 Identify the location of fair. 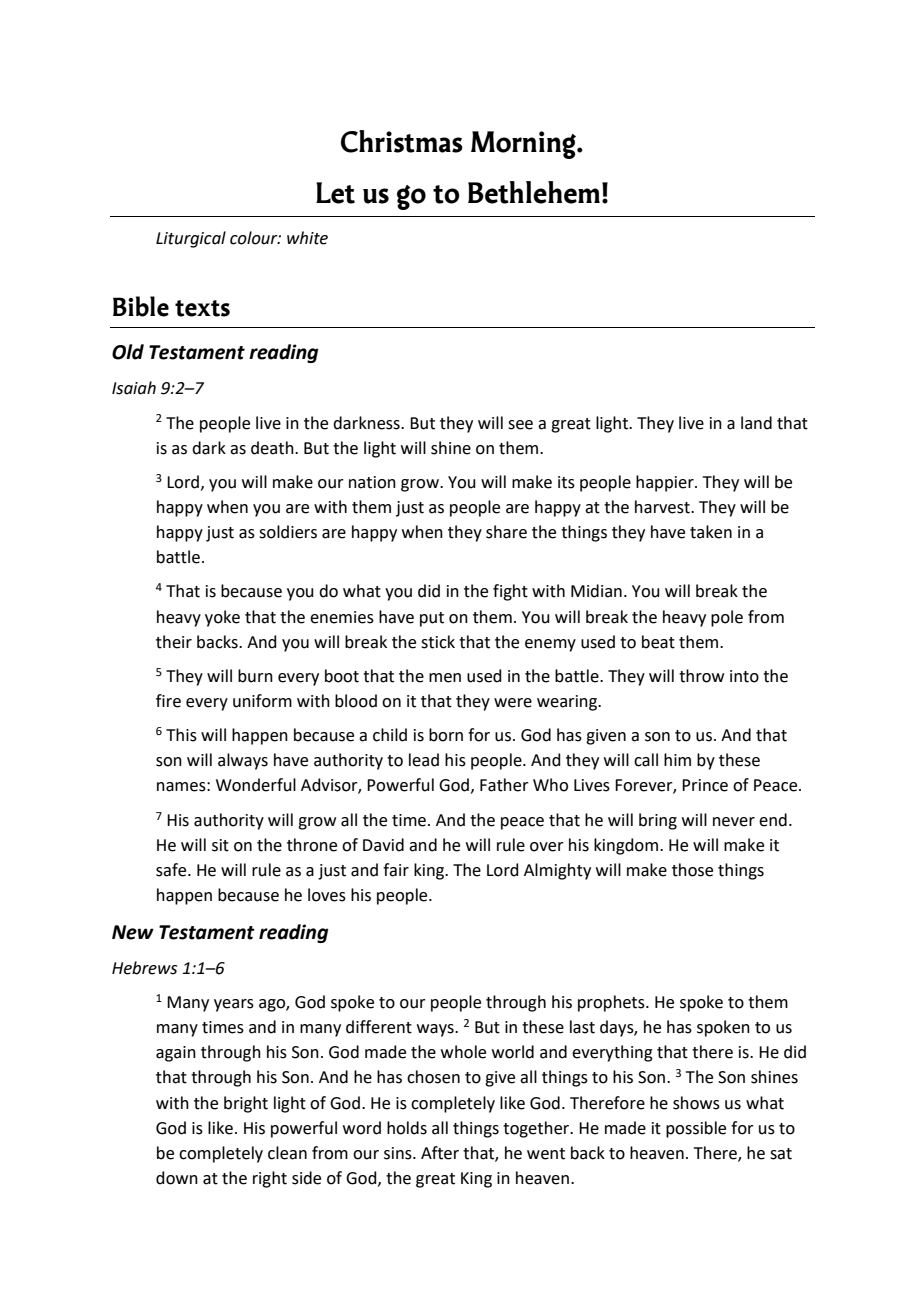
(396, 870).
